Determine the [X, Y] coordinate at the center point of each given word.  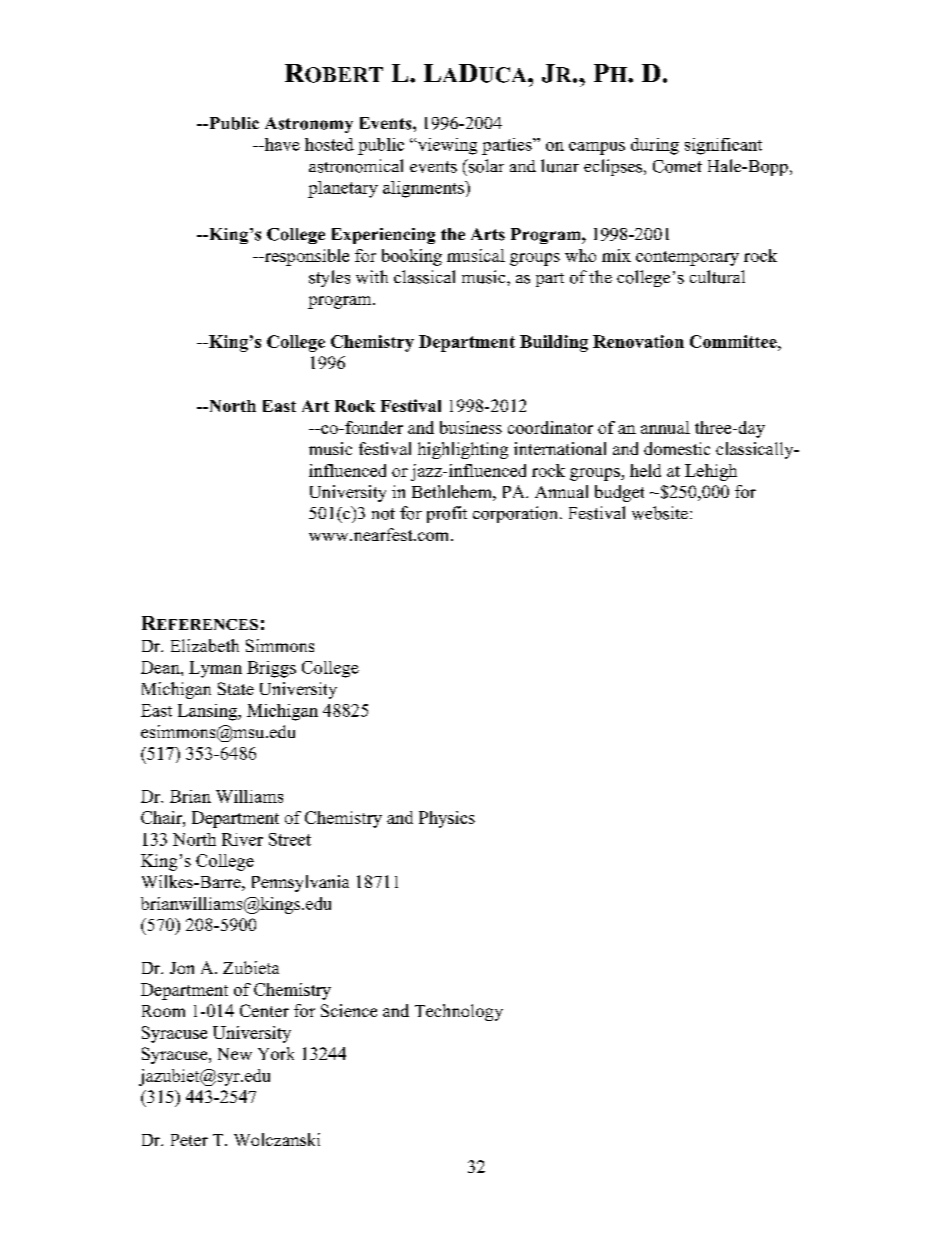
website [660, 513]
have [281, 144]
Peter [189, 1140]
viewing [446, 146]
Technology [459, 1012]
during [655, 146]
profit [447, 514]
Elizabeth [205, 645]
